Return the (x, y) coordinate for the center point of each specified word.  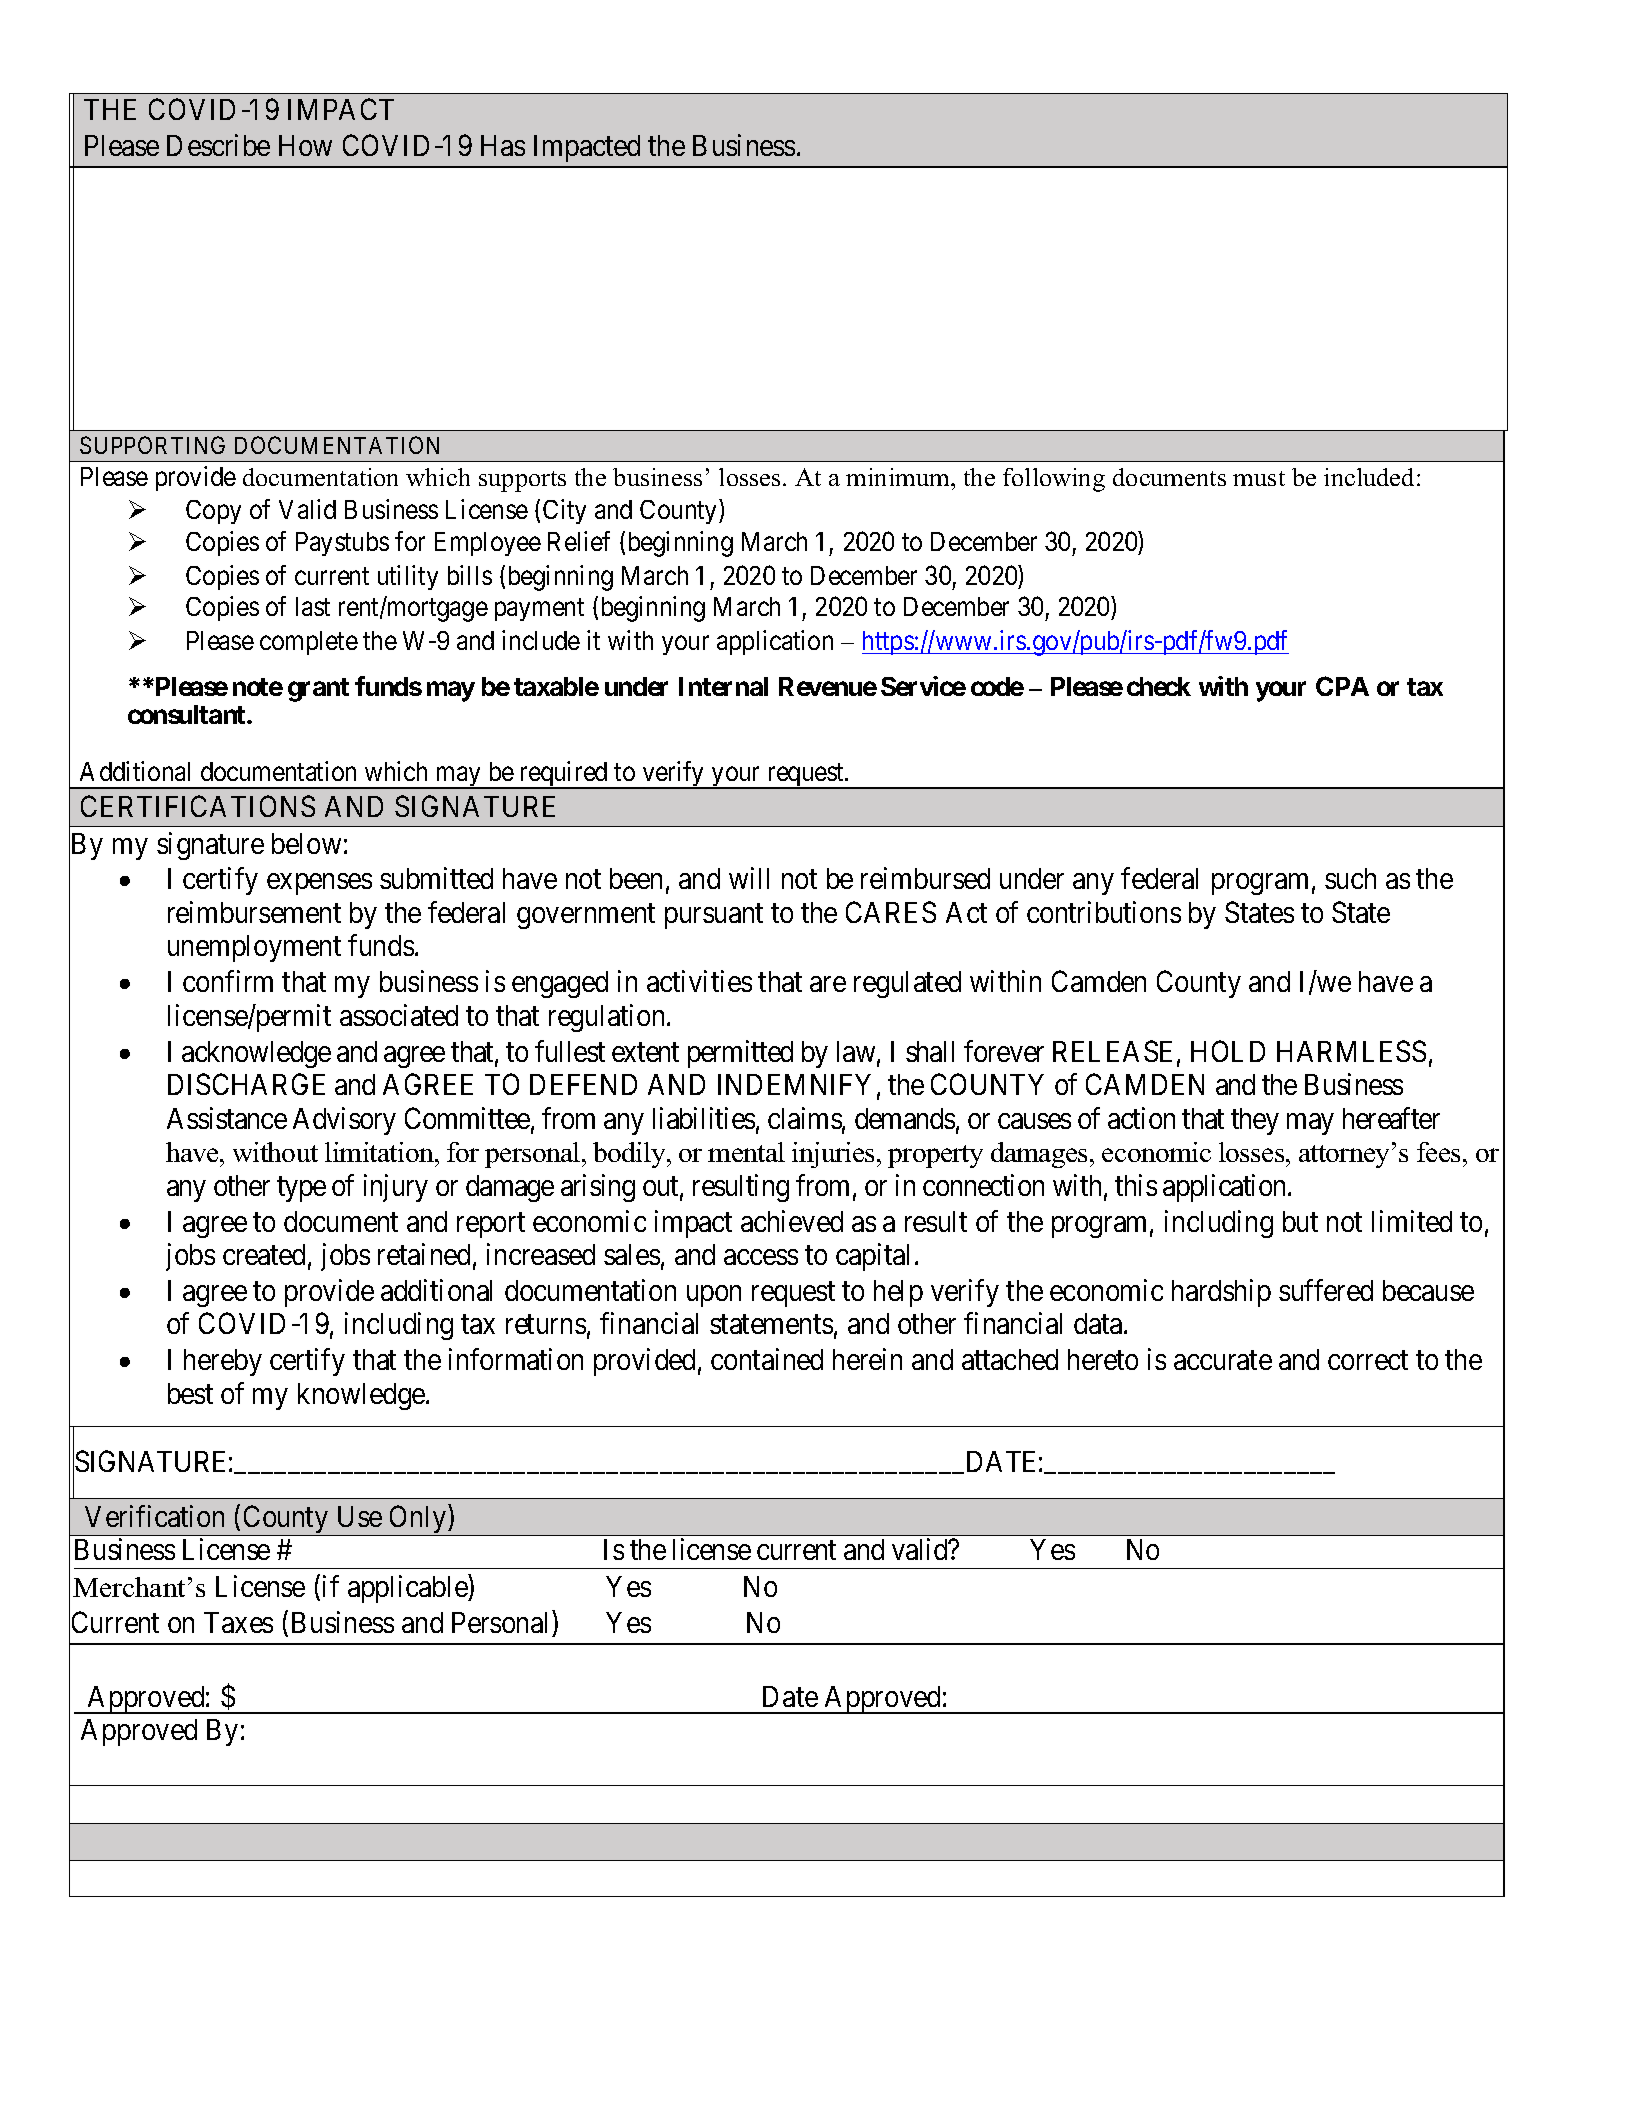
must (1259, 478)
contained (767, 1359)
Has (503, 145)
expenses (319, 884)
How (305, 145)
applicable (408, 1589)
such (1350, 878)
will (749, 878)
